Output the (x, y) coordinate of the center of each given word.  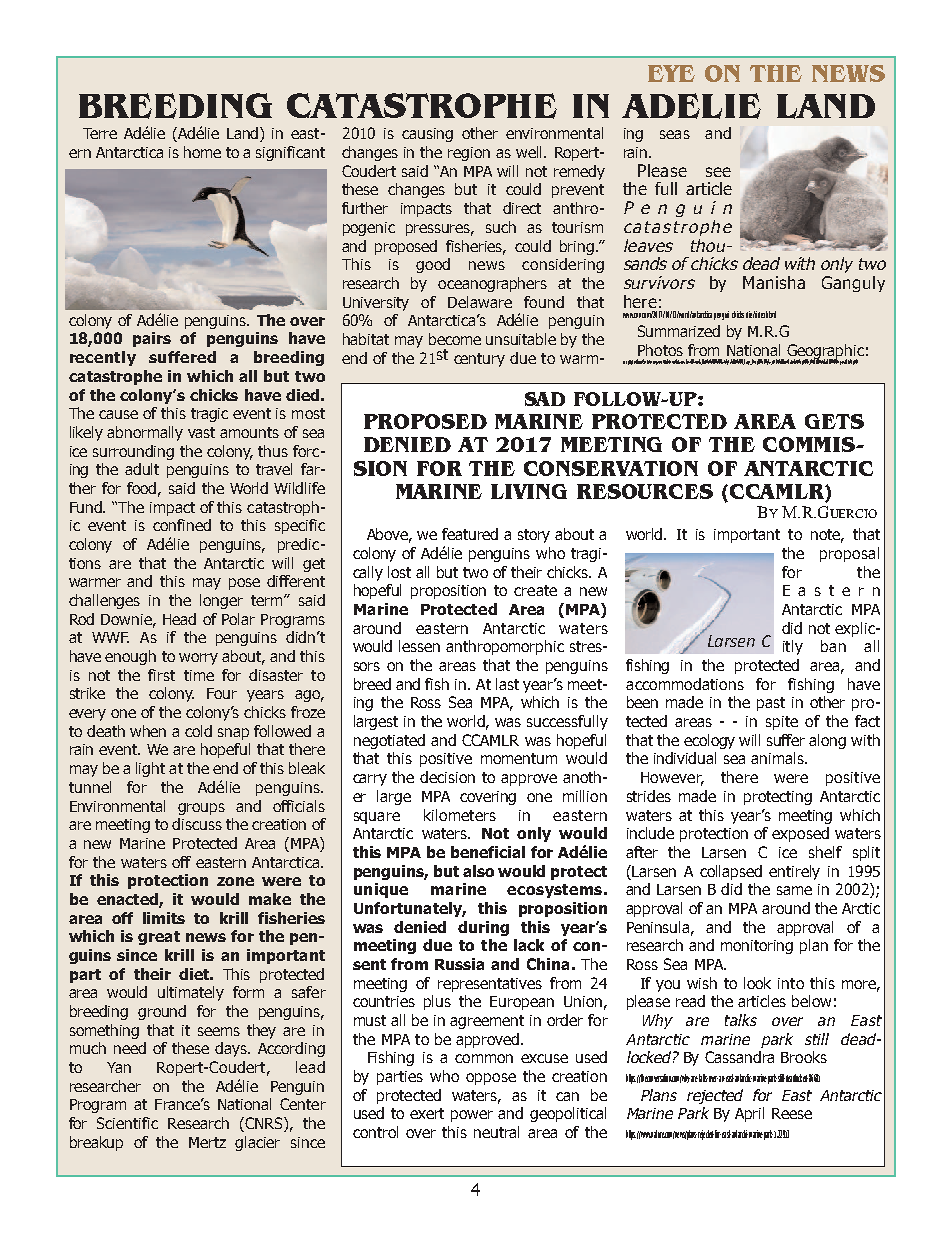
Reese (792, 1113)
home (202, 152)
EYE (671, 73)
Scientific (127, 1123)
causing (427, 135)
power (472, 1116)
